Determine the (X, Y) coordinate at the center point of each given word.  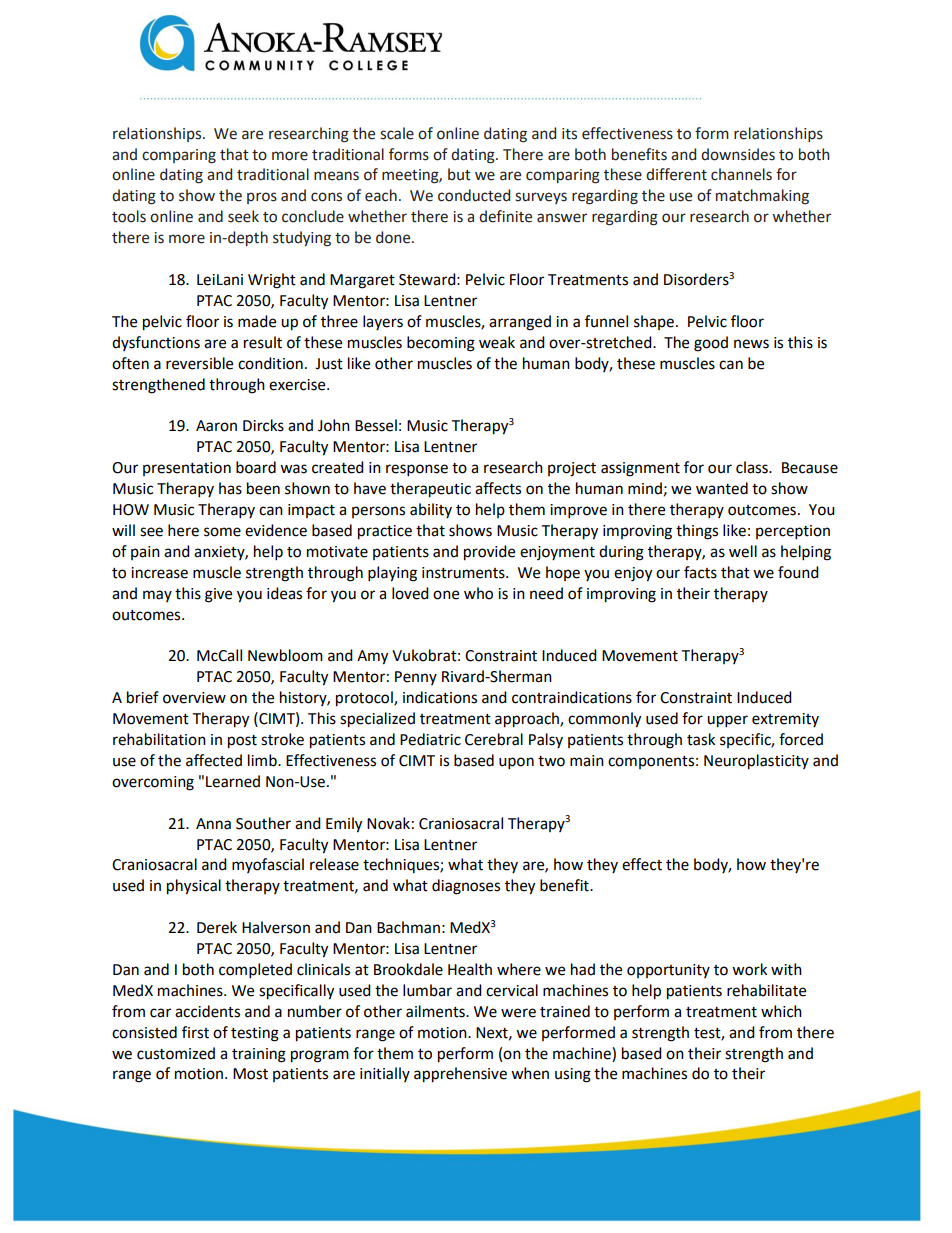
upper (727, 721)
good (711, 344)
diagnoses (466, 887)
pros (262, 198)
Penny (416, 678)
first (195, 1032)
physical (194, 887)
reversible (199, 363)
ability (431, 510)
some (222, 532)
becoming (441, 344)
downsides (738, 154)
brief (143, 697)
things (697, 532)
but (459, 174)
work (749, 969)
